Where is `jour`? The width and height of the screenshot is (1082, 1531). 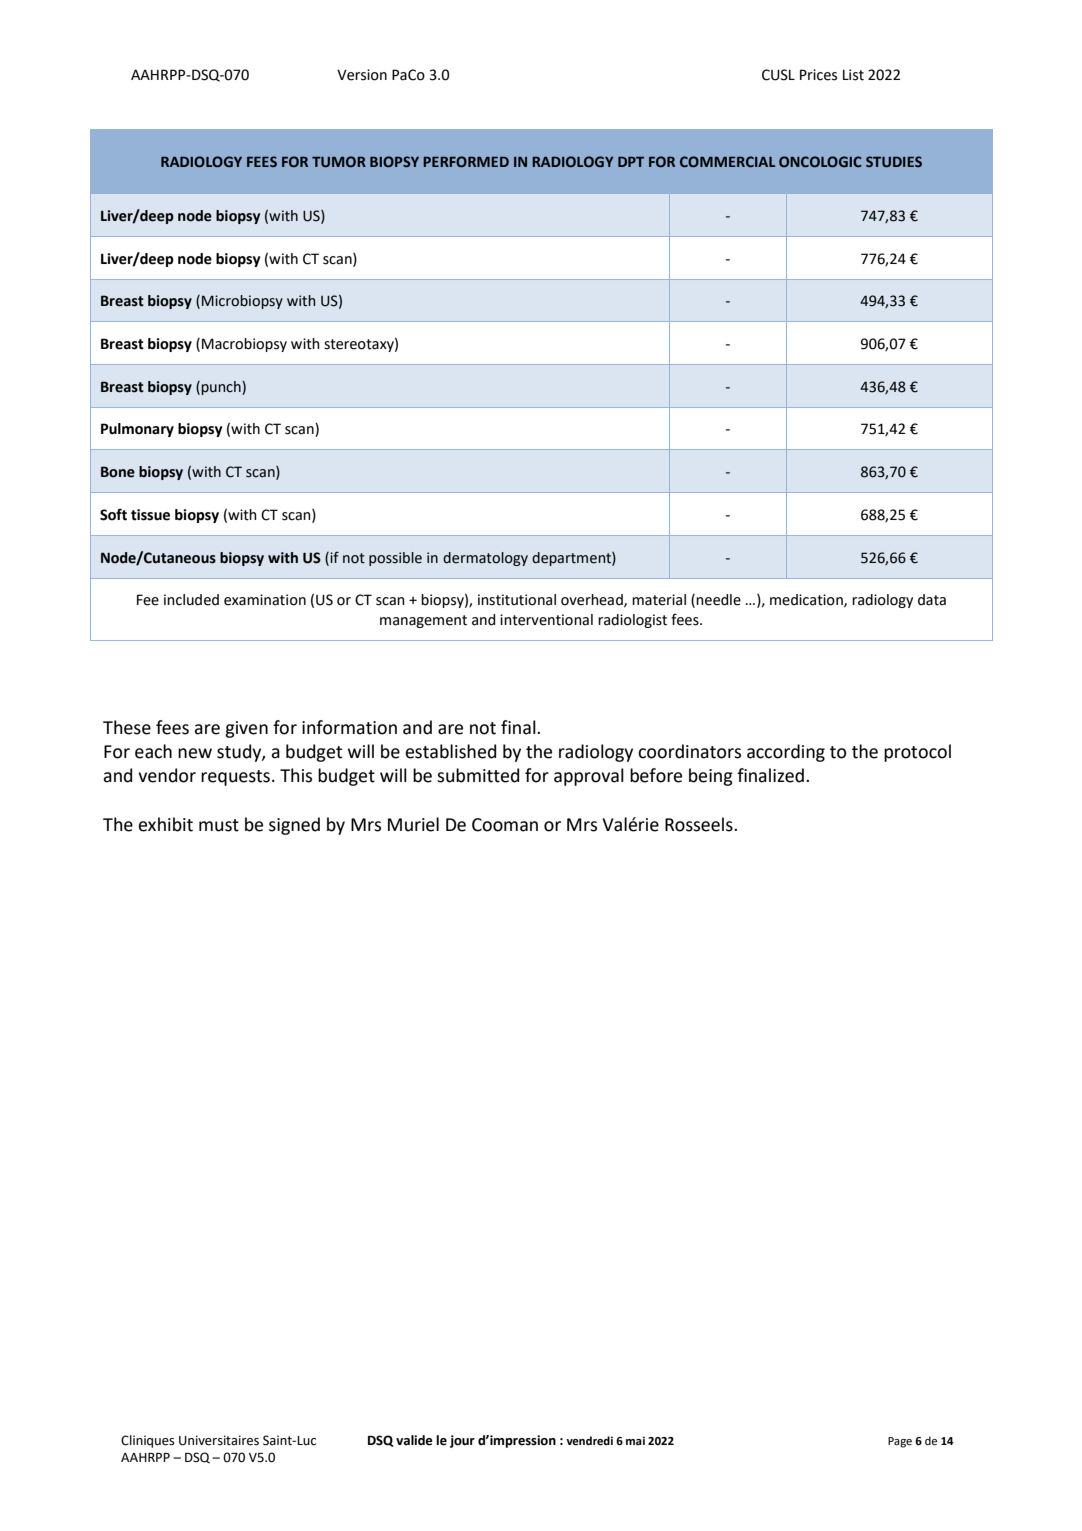 jour is located at coordinates (462, 1441).
